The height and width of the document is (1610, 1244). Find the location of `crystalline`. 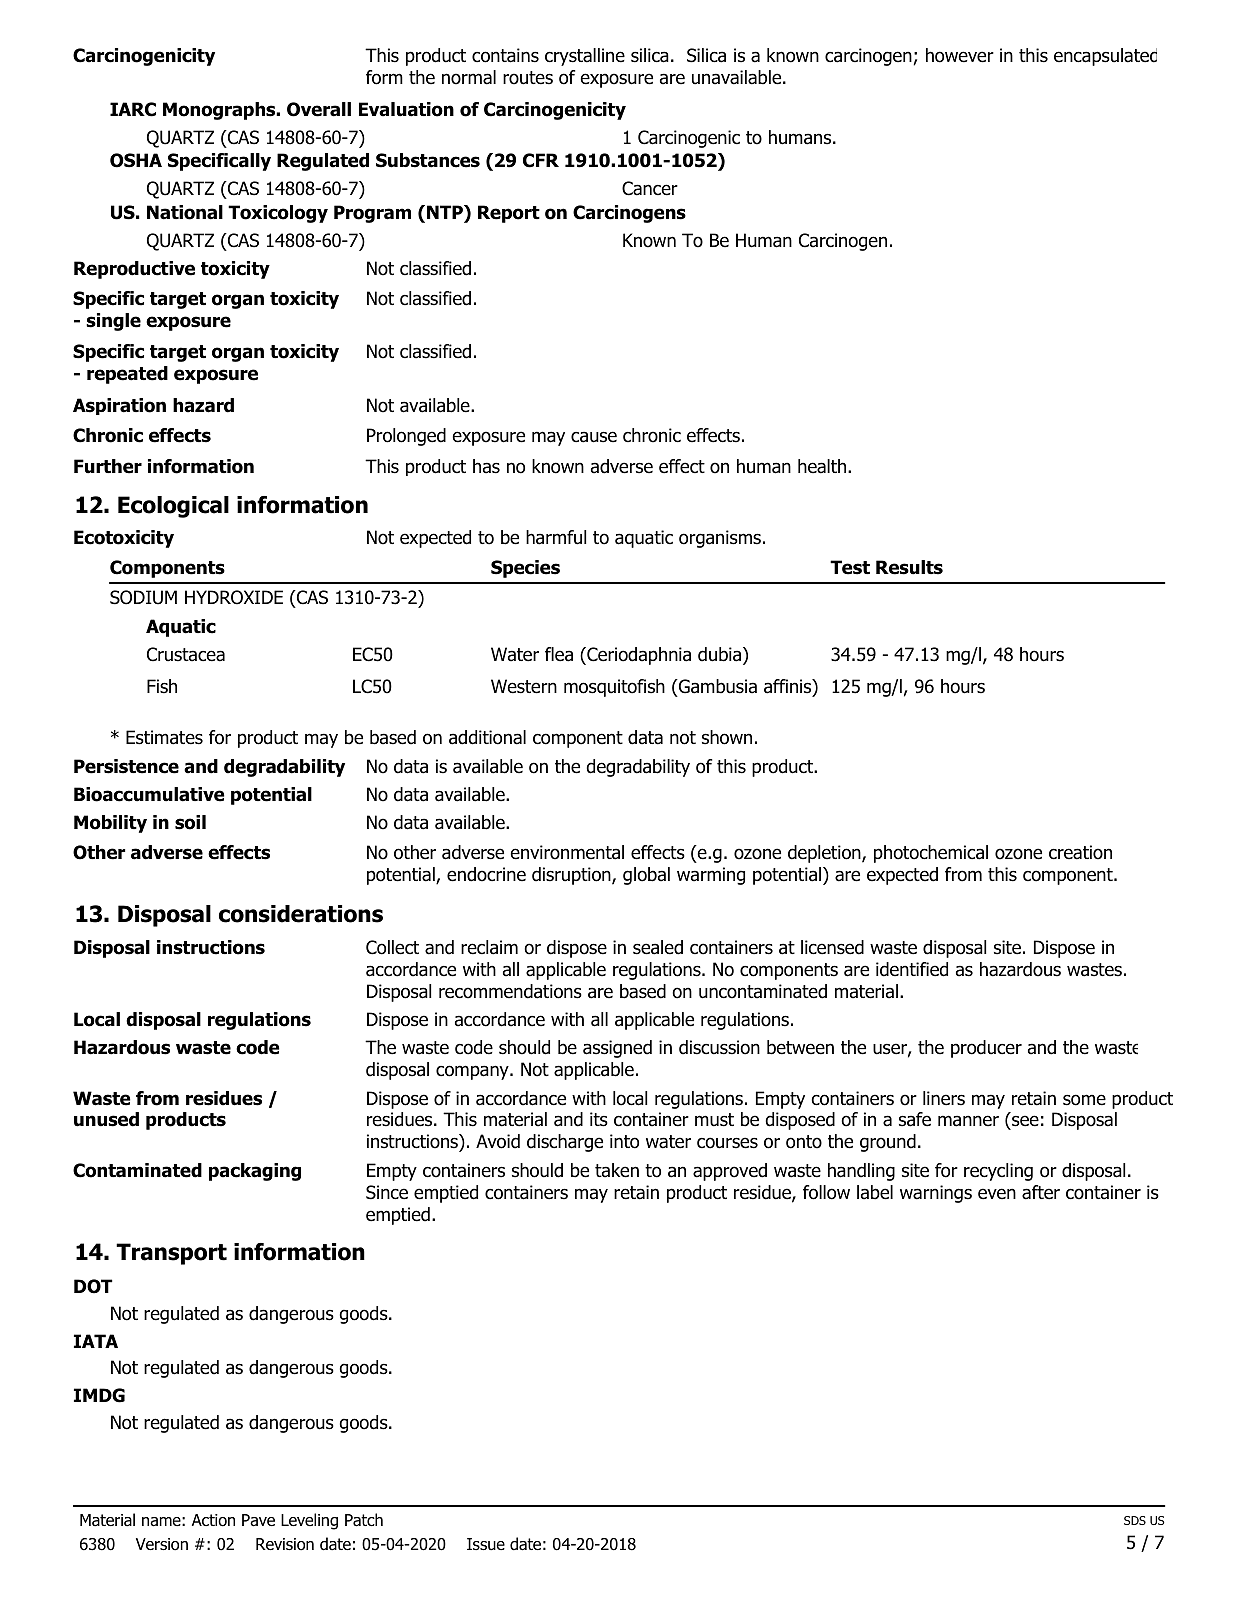

crystalline is located at coordinates (585, 57).
